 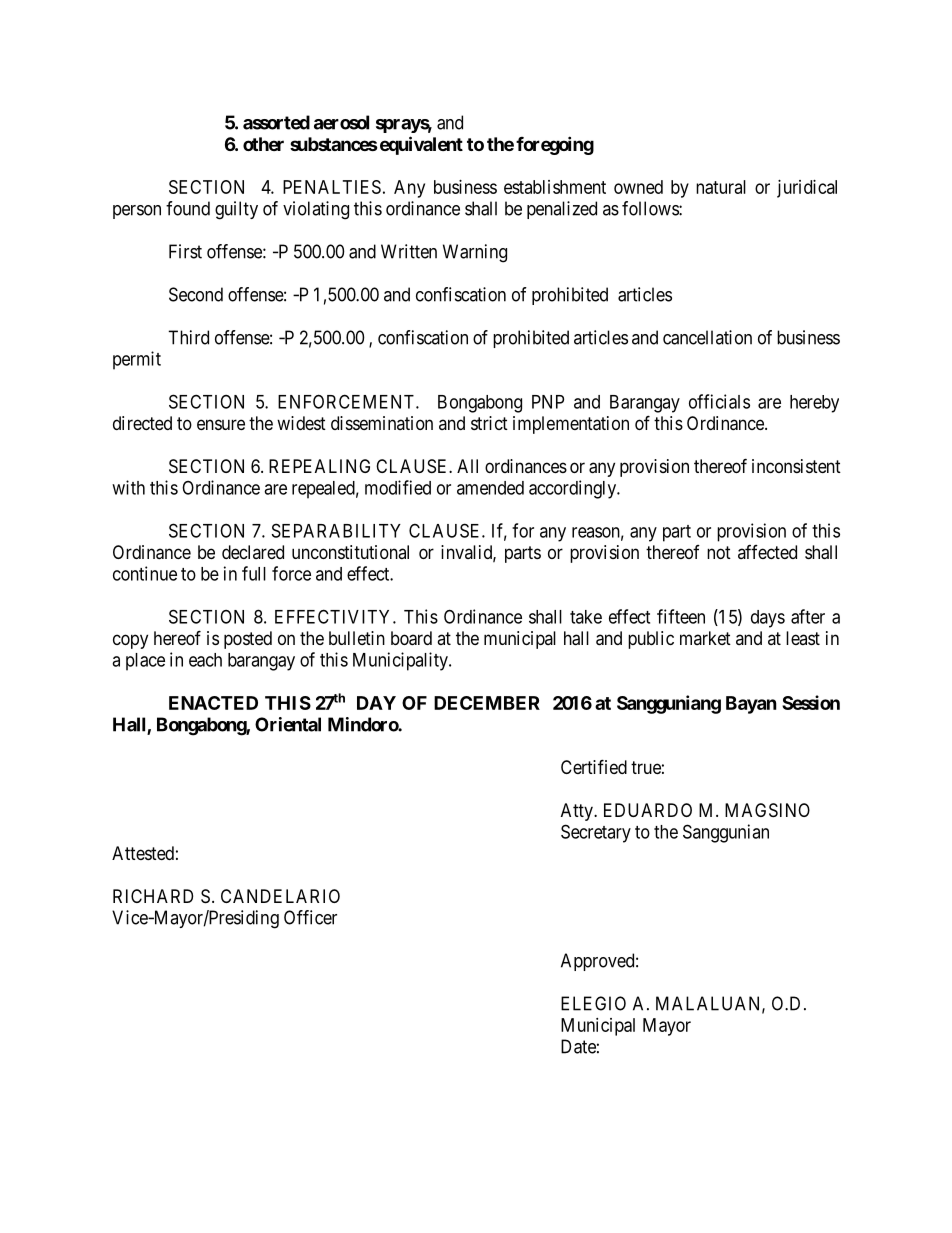 What do you see at coordinates (648, 810) in the image?
I see `EDUARDO` at bounding box center [648, 810].
